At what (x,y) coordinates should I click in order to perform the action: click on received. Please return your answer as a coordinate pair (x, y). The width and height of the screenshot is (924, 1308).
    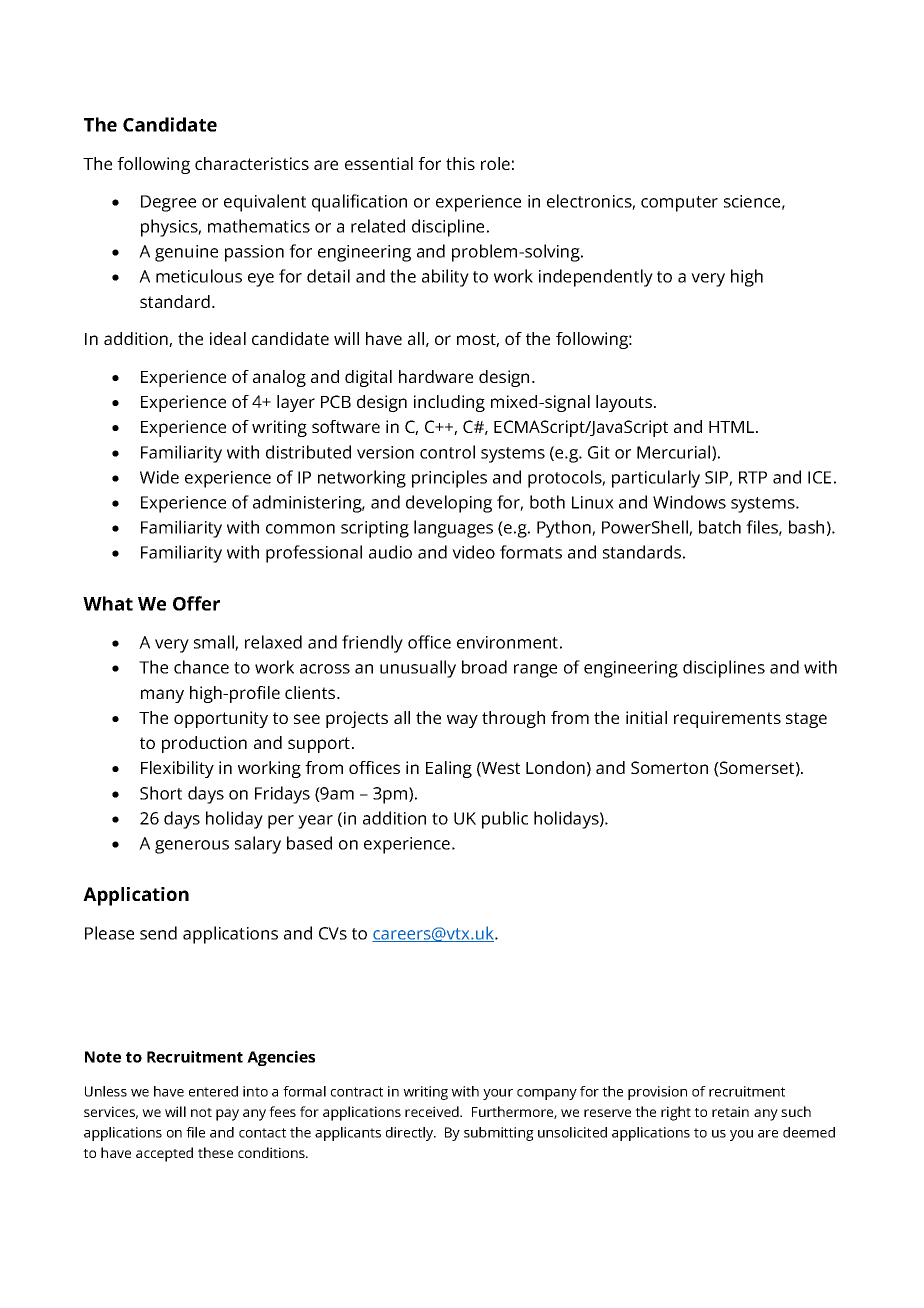
    Looking at the image, I should click on (433, 1111).
